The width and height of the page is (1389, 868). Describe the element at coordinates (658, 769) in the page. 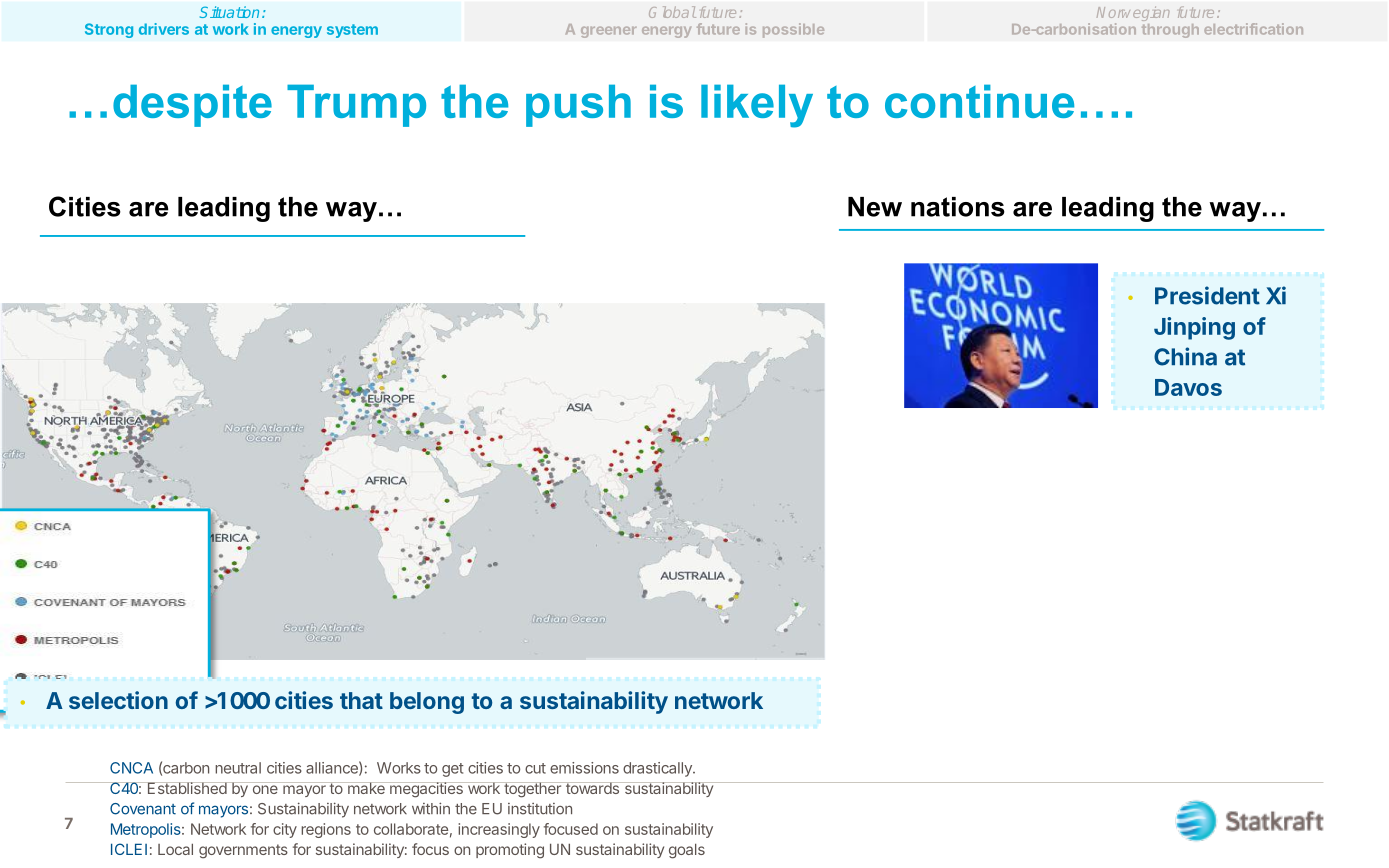

I see `drastically` at that location.
